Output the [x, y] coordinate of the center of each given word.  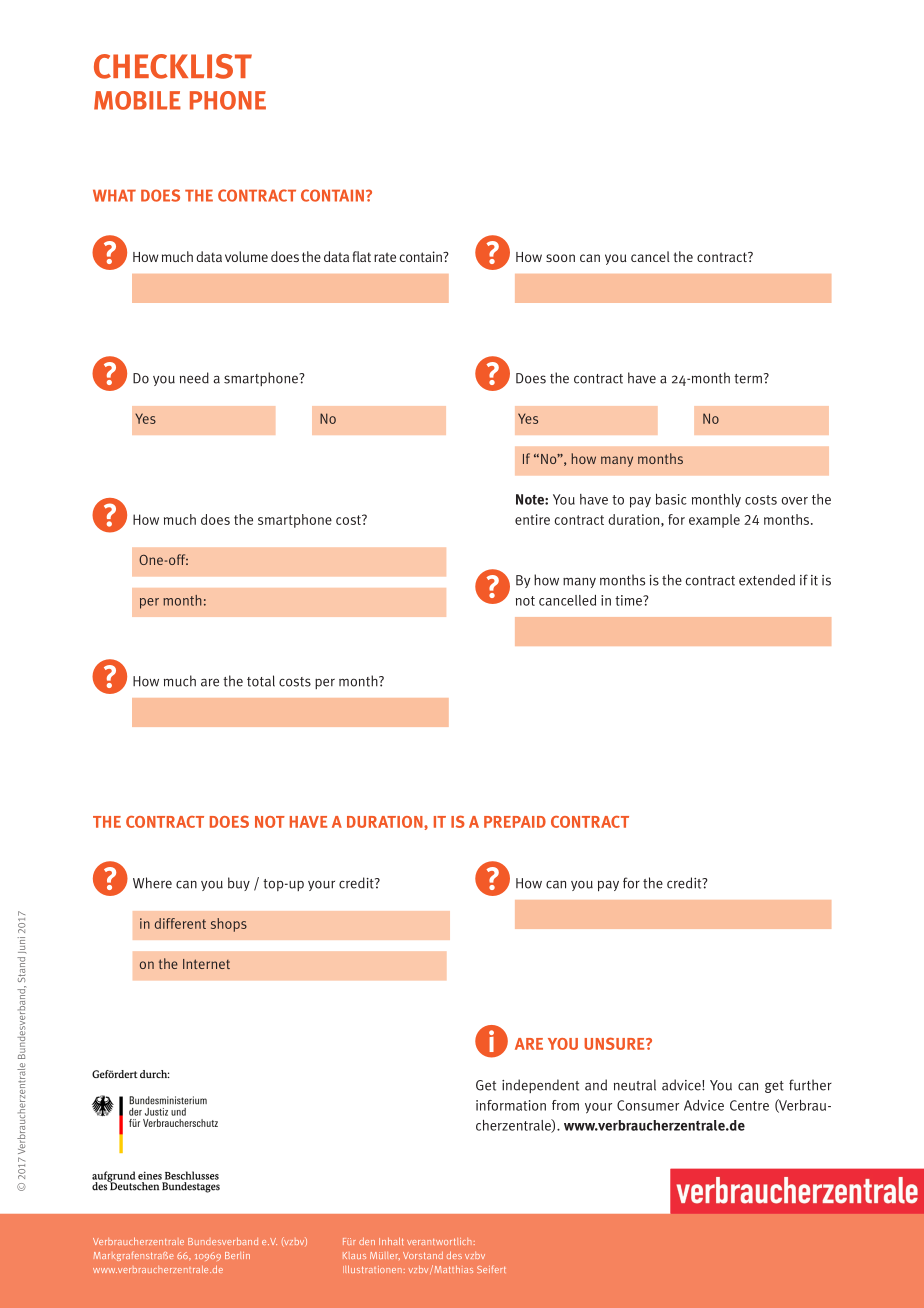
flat [362, 256]
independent [540, 1086]
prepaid [515, 822]
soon [560, 258]
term [748, 379]
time [629, 600]
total [261, 681]
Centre [749, 1105]
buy [239, 884]
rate [385, 257]
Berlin [237, 1255]
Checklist [173, 66]
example [714, 521]
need [194, 378]
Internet [206, 964]
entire [532, 519]
